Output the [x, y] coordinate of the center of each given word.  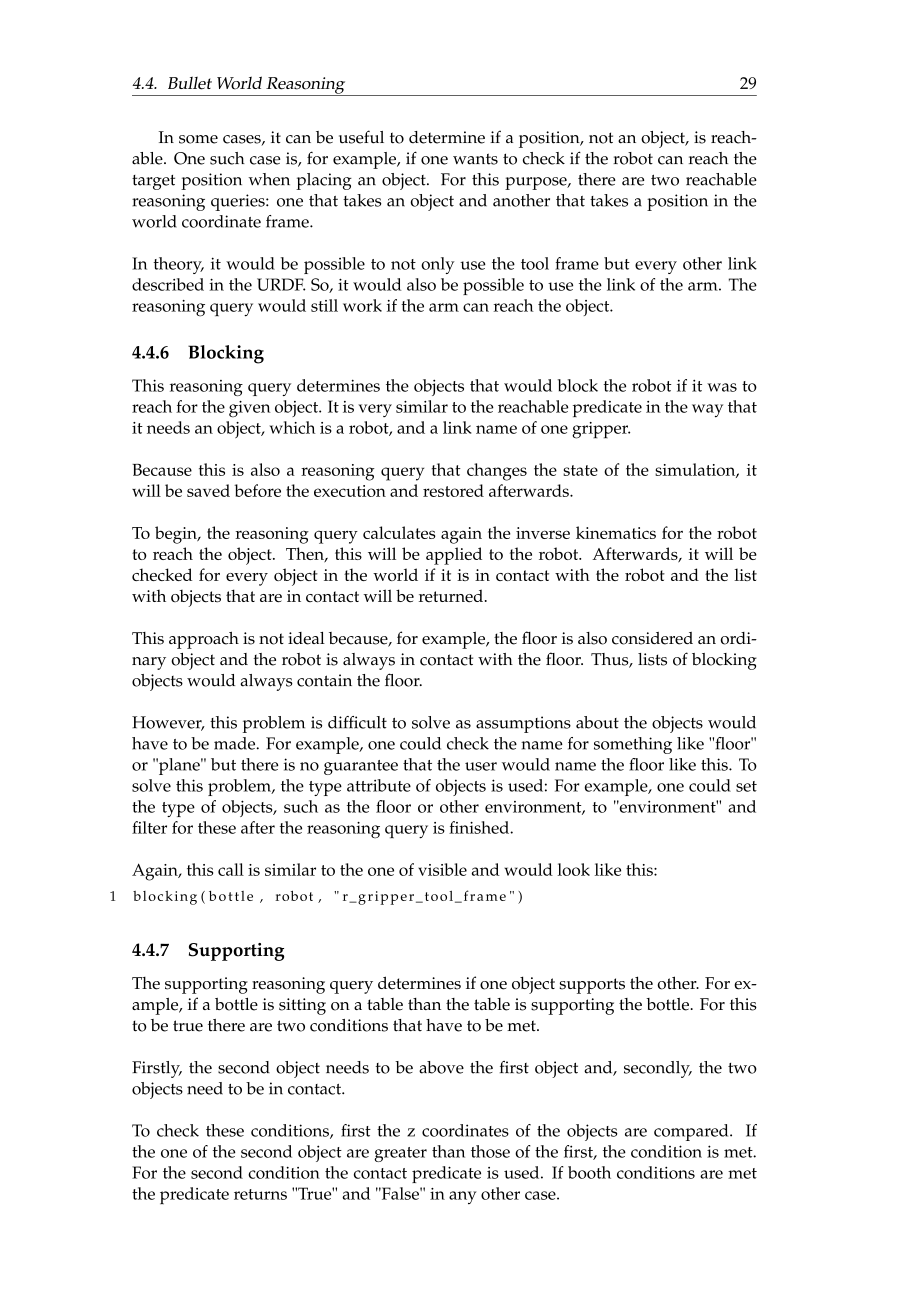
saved [208, 490]
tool [535, 263]
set [746, 786]
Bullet [190, 83]
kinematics [616, 532]
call [231, 869]
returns [260, 1194]
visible [442, 869]
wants [475, 159]
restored [453, 490]
